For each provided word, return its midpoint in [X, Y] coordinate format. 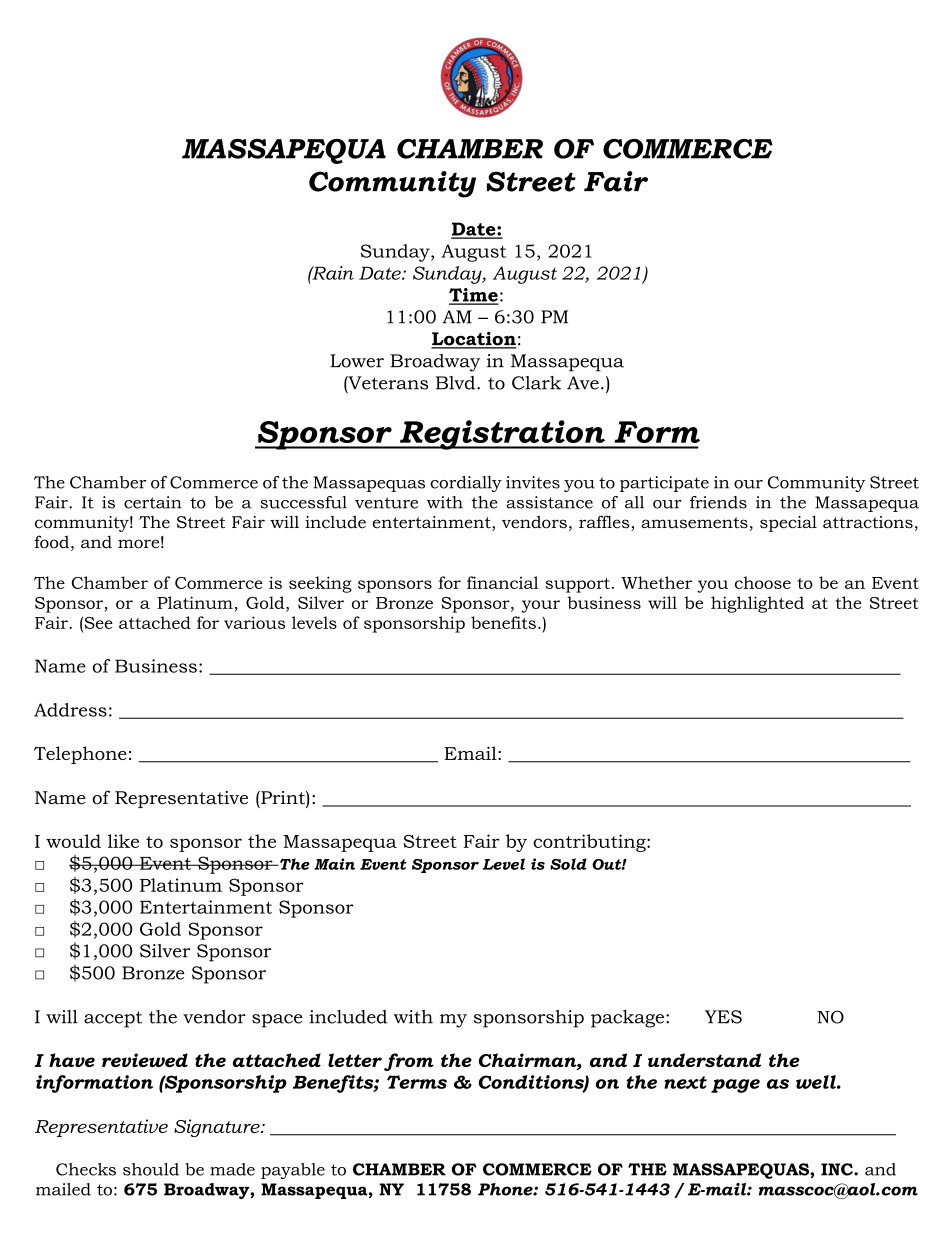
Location [473, 339]
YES [723, 1017]
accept [113, 1019]
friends [718, 502]
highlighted [757, 604]
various [254, 622]
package [629, 1019]
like [123, 841]
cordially [466, 484]
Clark [536, 383]
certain [153, 502]
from [409, 1062]
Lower [357, 361]
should [151, 1169]
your [540, 606]
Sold [568, 864]
